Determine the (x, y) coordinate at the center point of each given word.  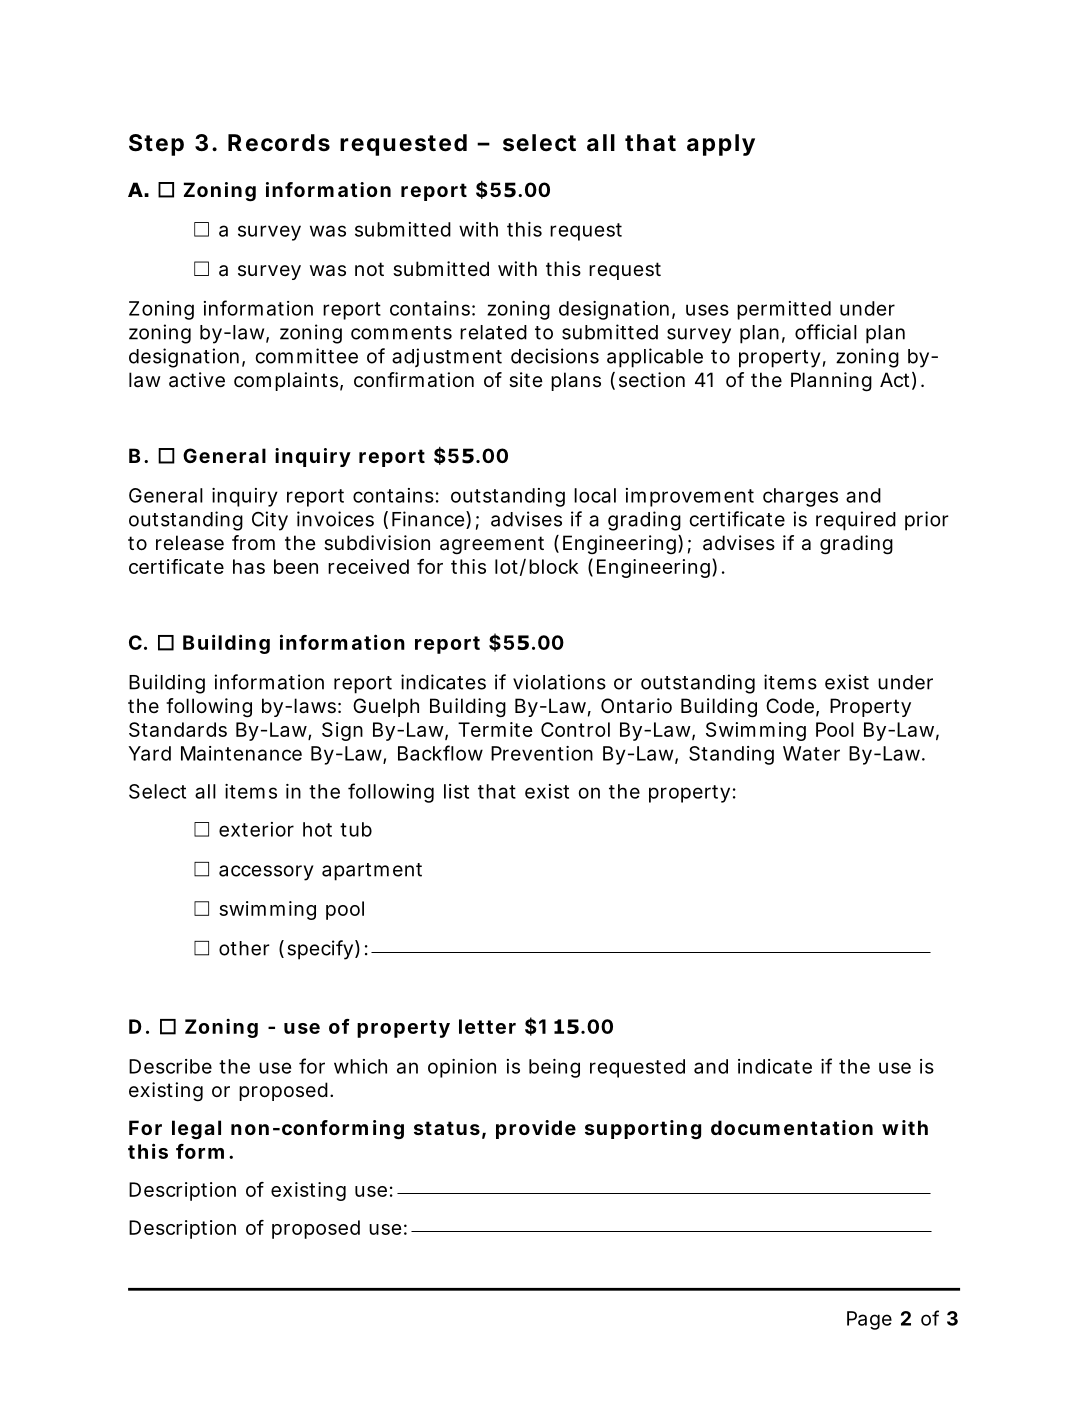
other (244, 948)
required (856, 521)
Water (811, 753)
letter (487, 1026)
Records (279, 143)
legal (196, 1130)
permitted (784, 310)
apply (721, 145)
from (253, 542)
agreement (492, 545)
